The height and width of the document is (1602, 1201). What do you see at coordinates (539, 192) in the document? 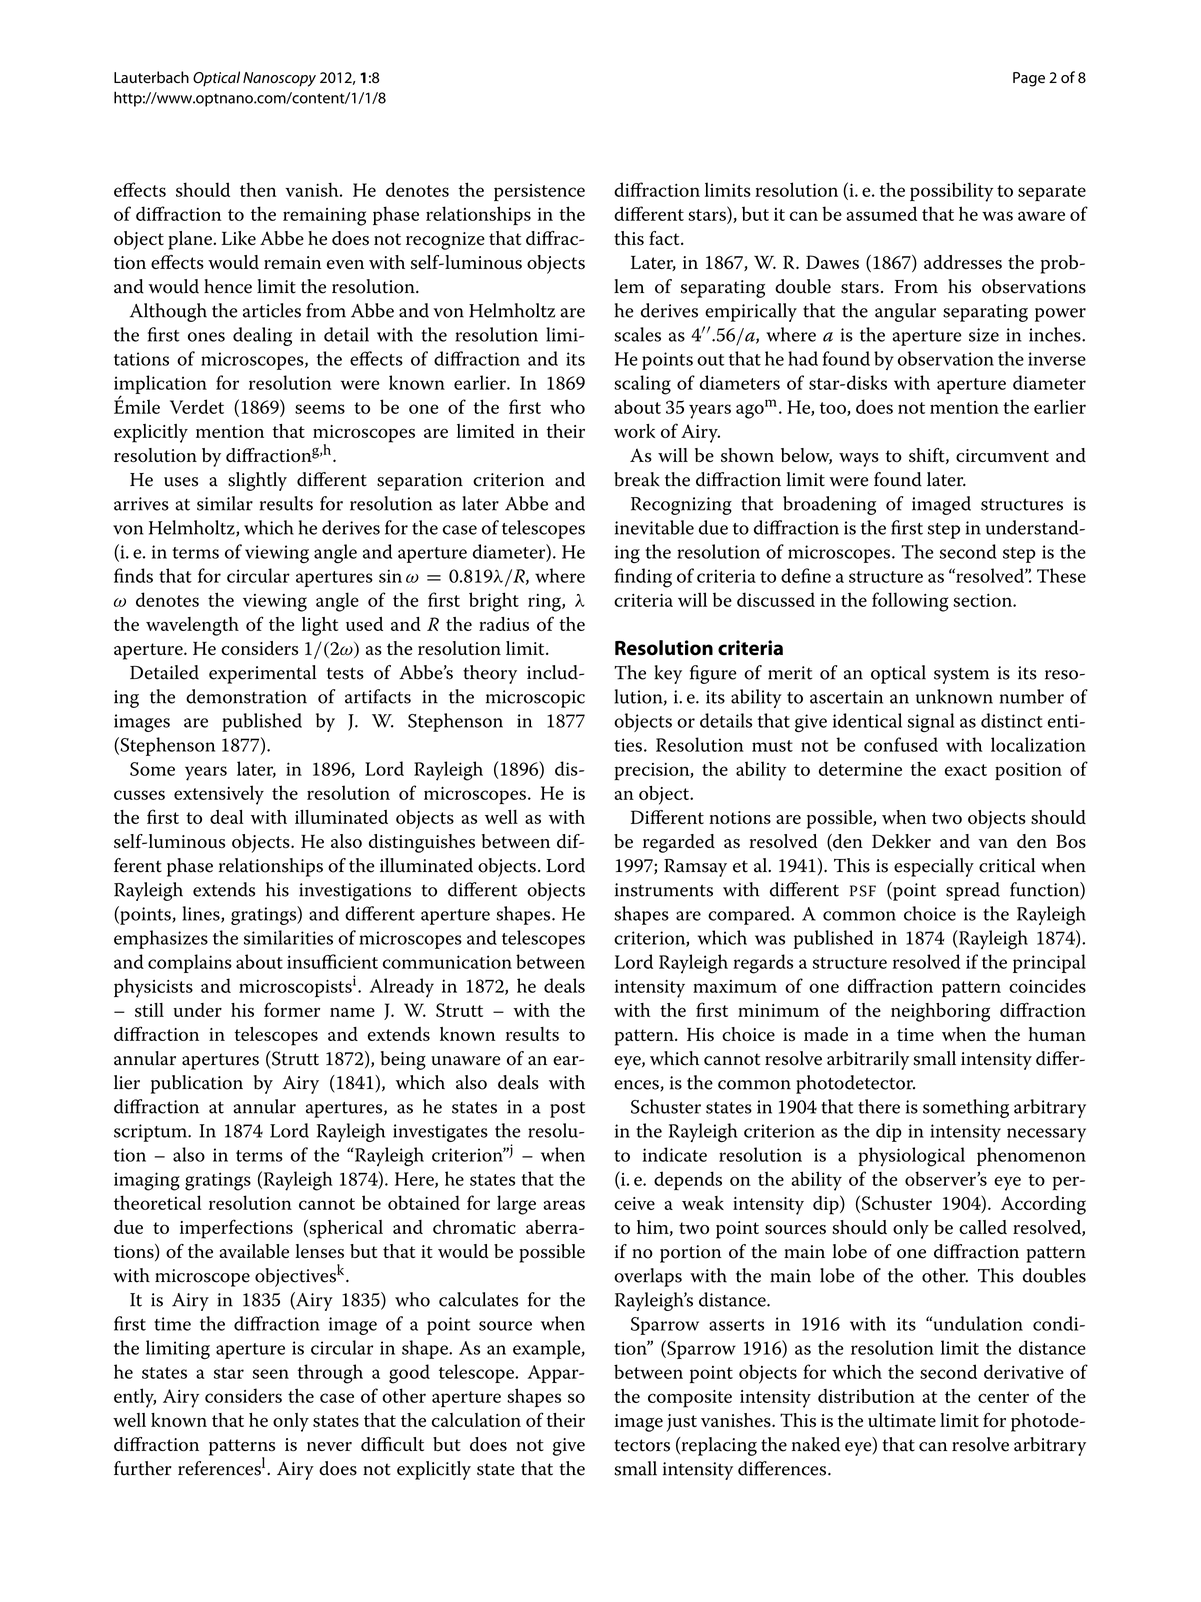
I see `persistence` at bounding box center [539, 192].
